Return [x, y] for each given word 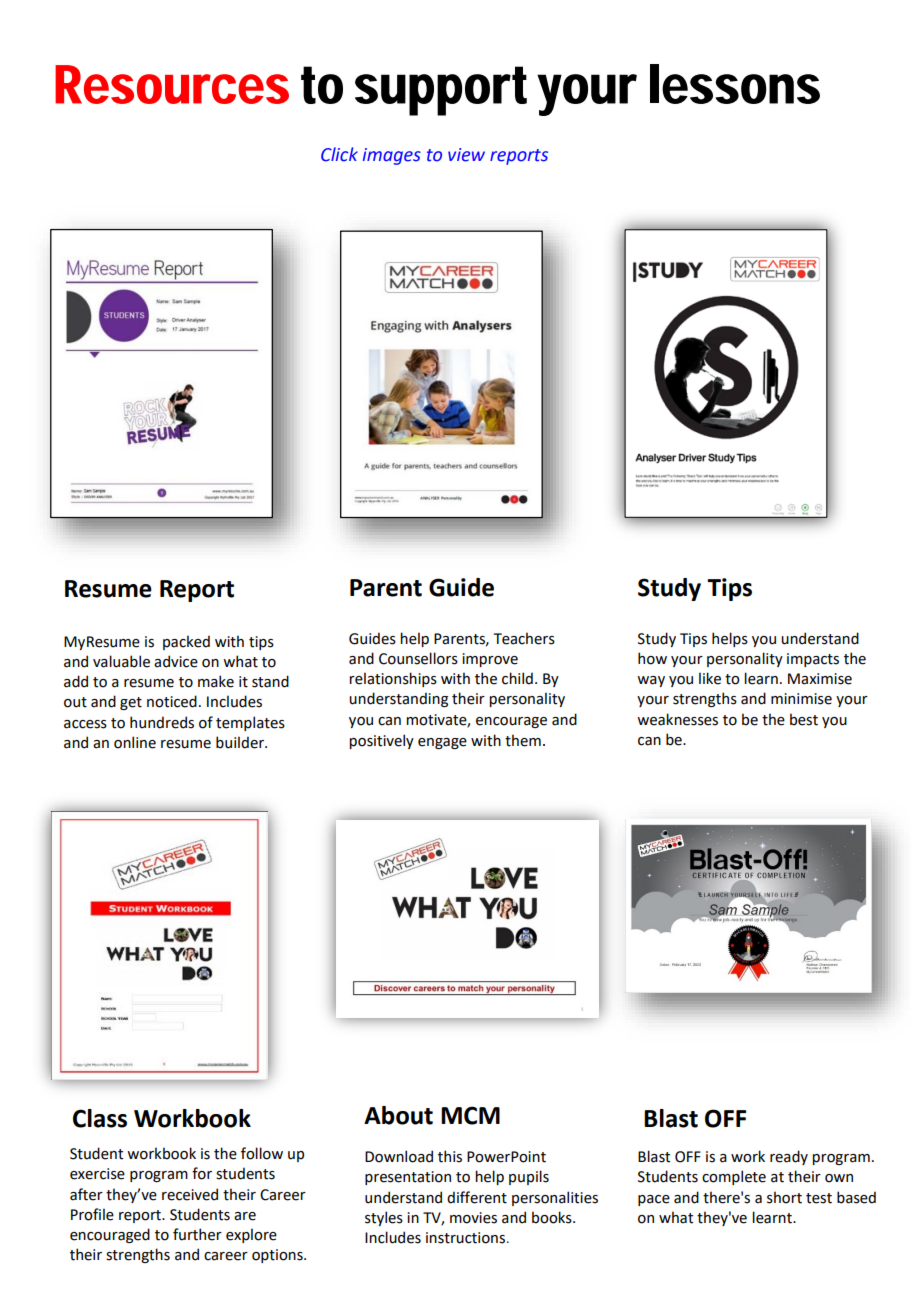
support [441, 91]
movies [473, 1218]
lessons [735, 84]
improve [490, 660]
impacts [813, 660]
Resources [172, 84]
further [197, 1234]
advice [176, 661]
